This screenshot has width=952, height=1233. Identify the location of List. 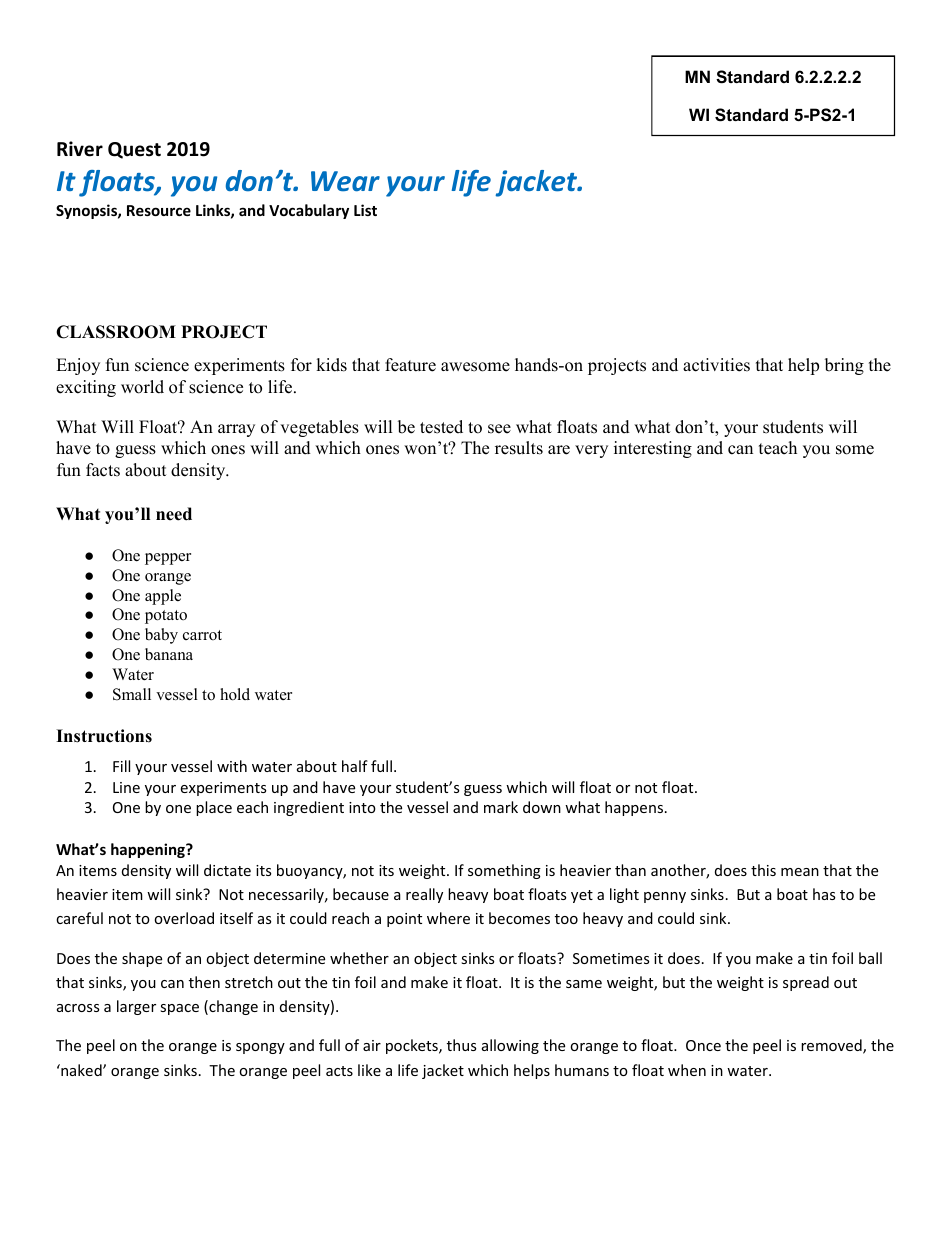
(365, 210).
